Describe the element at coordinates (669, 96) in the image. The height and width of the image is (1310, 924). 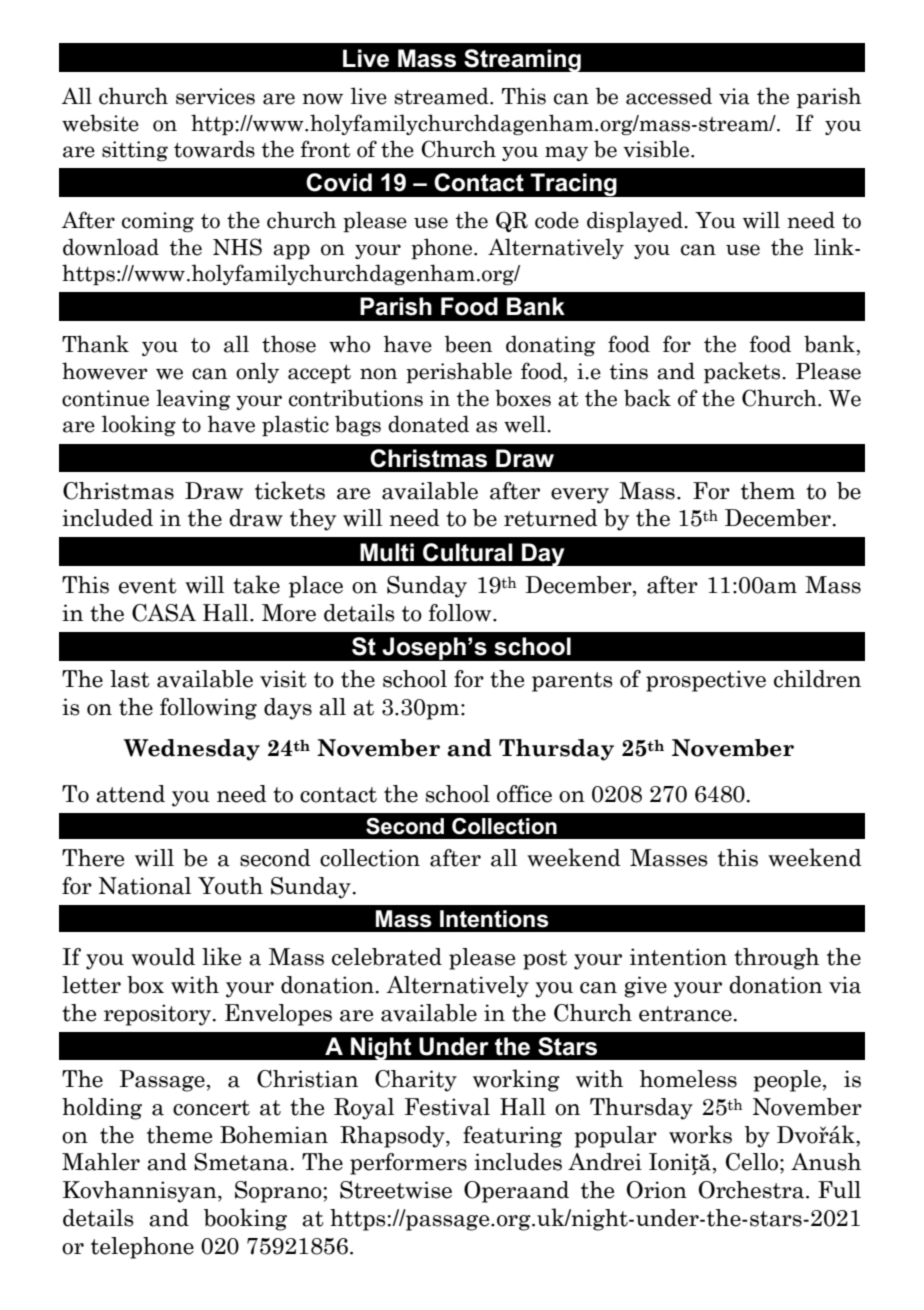
I see `accessed` at that location.
